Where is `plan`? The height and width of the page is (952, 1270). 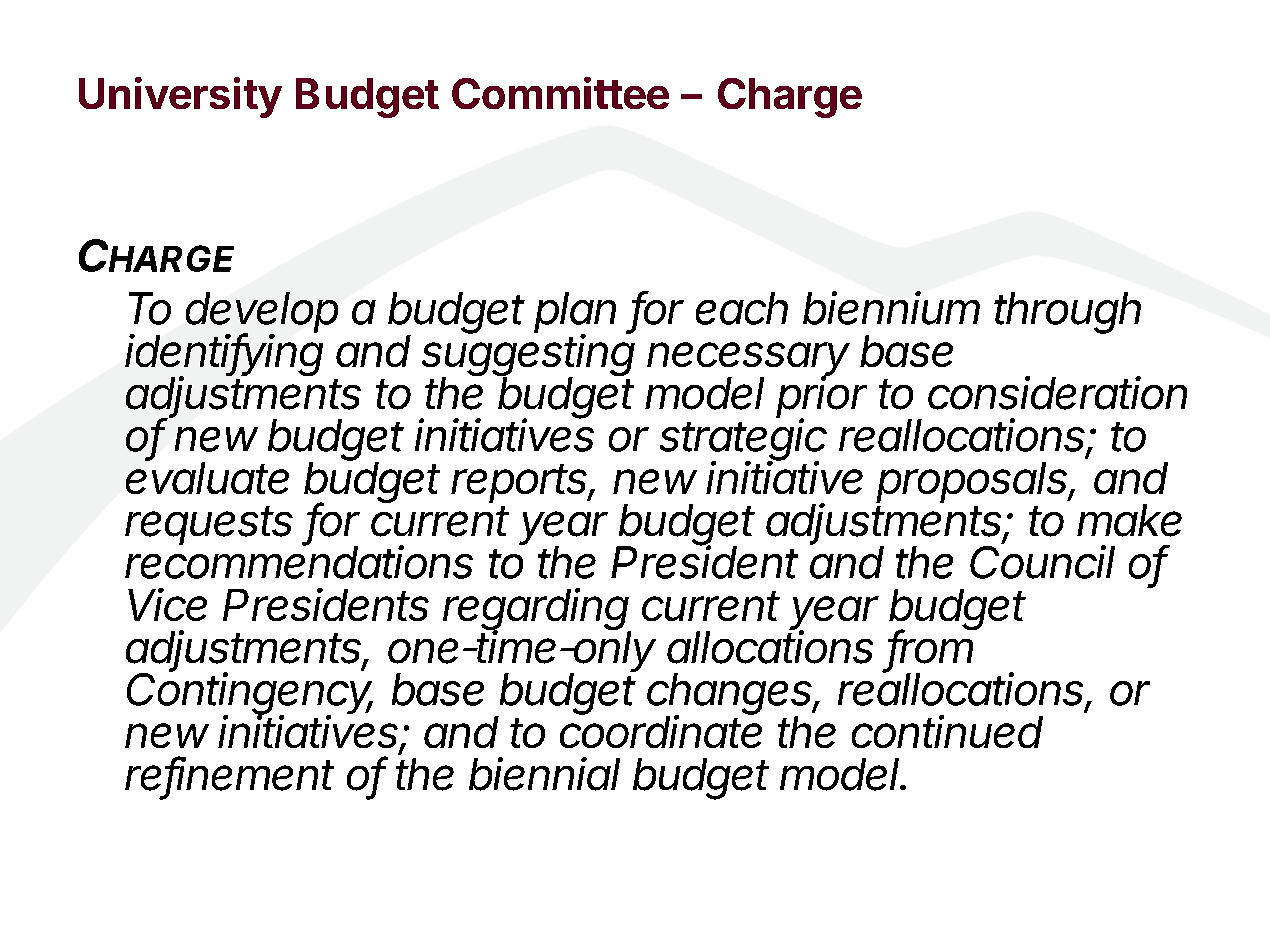
plan is located at coordinates (575, 314).
